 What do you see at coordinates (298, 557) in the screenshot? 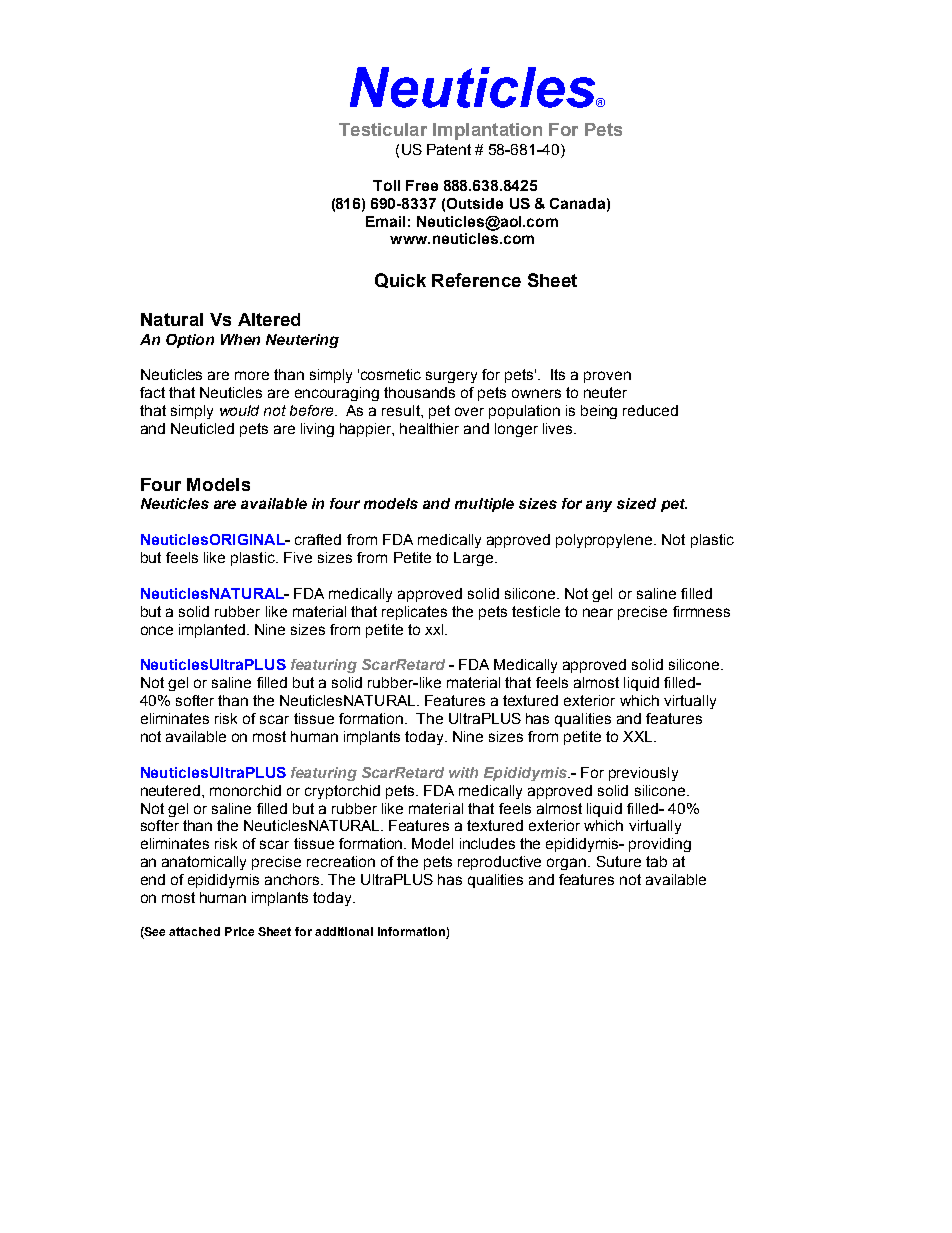
I see `Five` at bounding box center [298, 557].
